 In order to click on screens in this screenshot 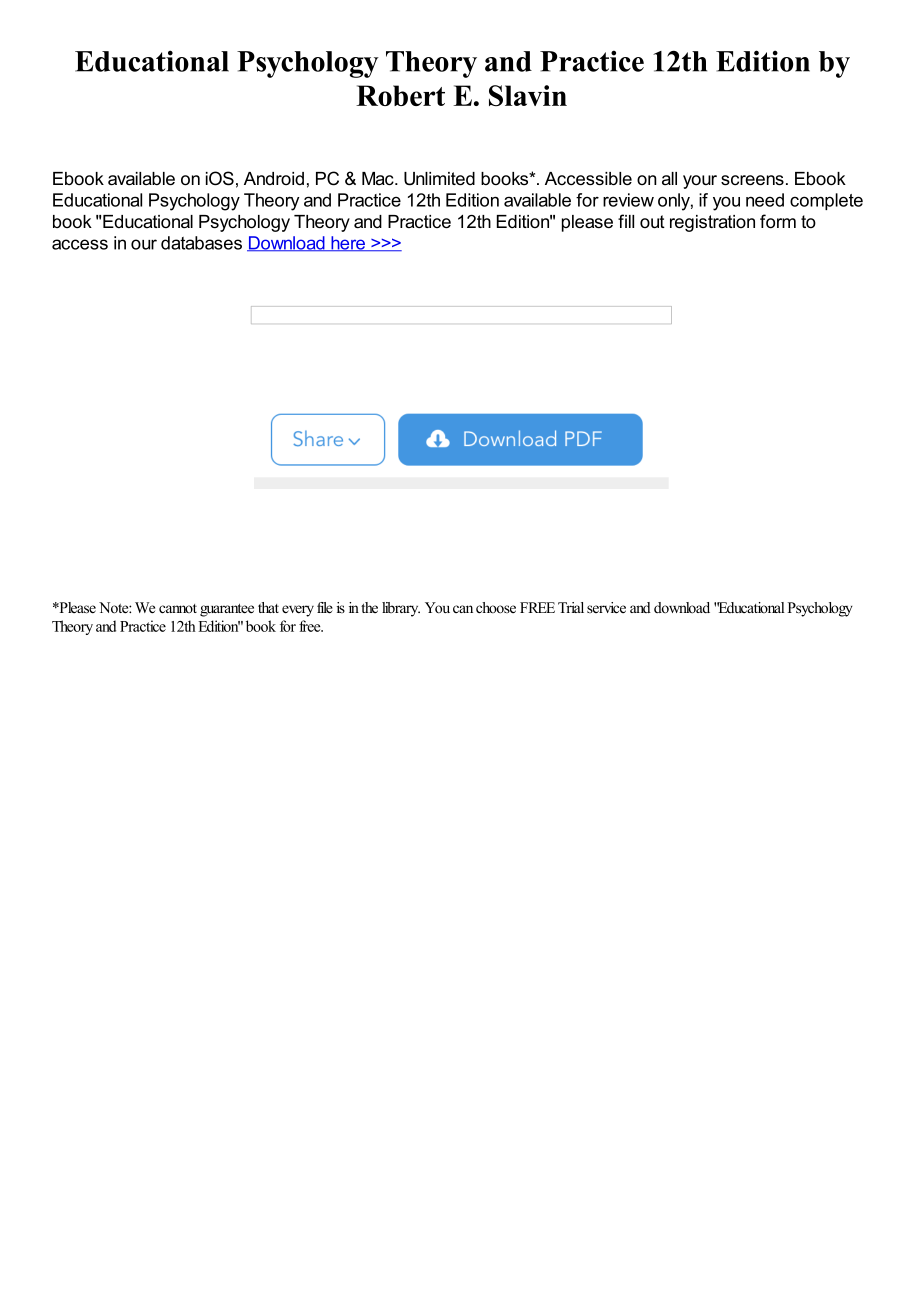, I will do `click(752, 180)`.
